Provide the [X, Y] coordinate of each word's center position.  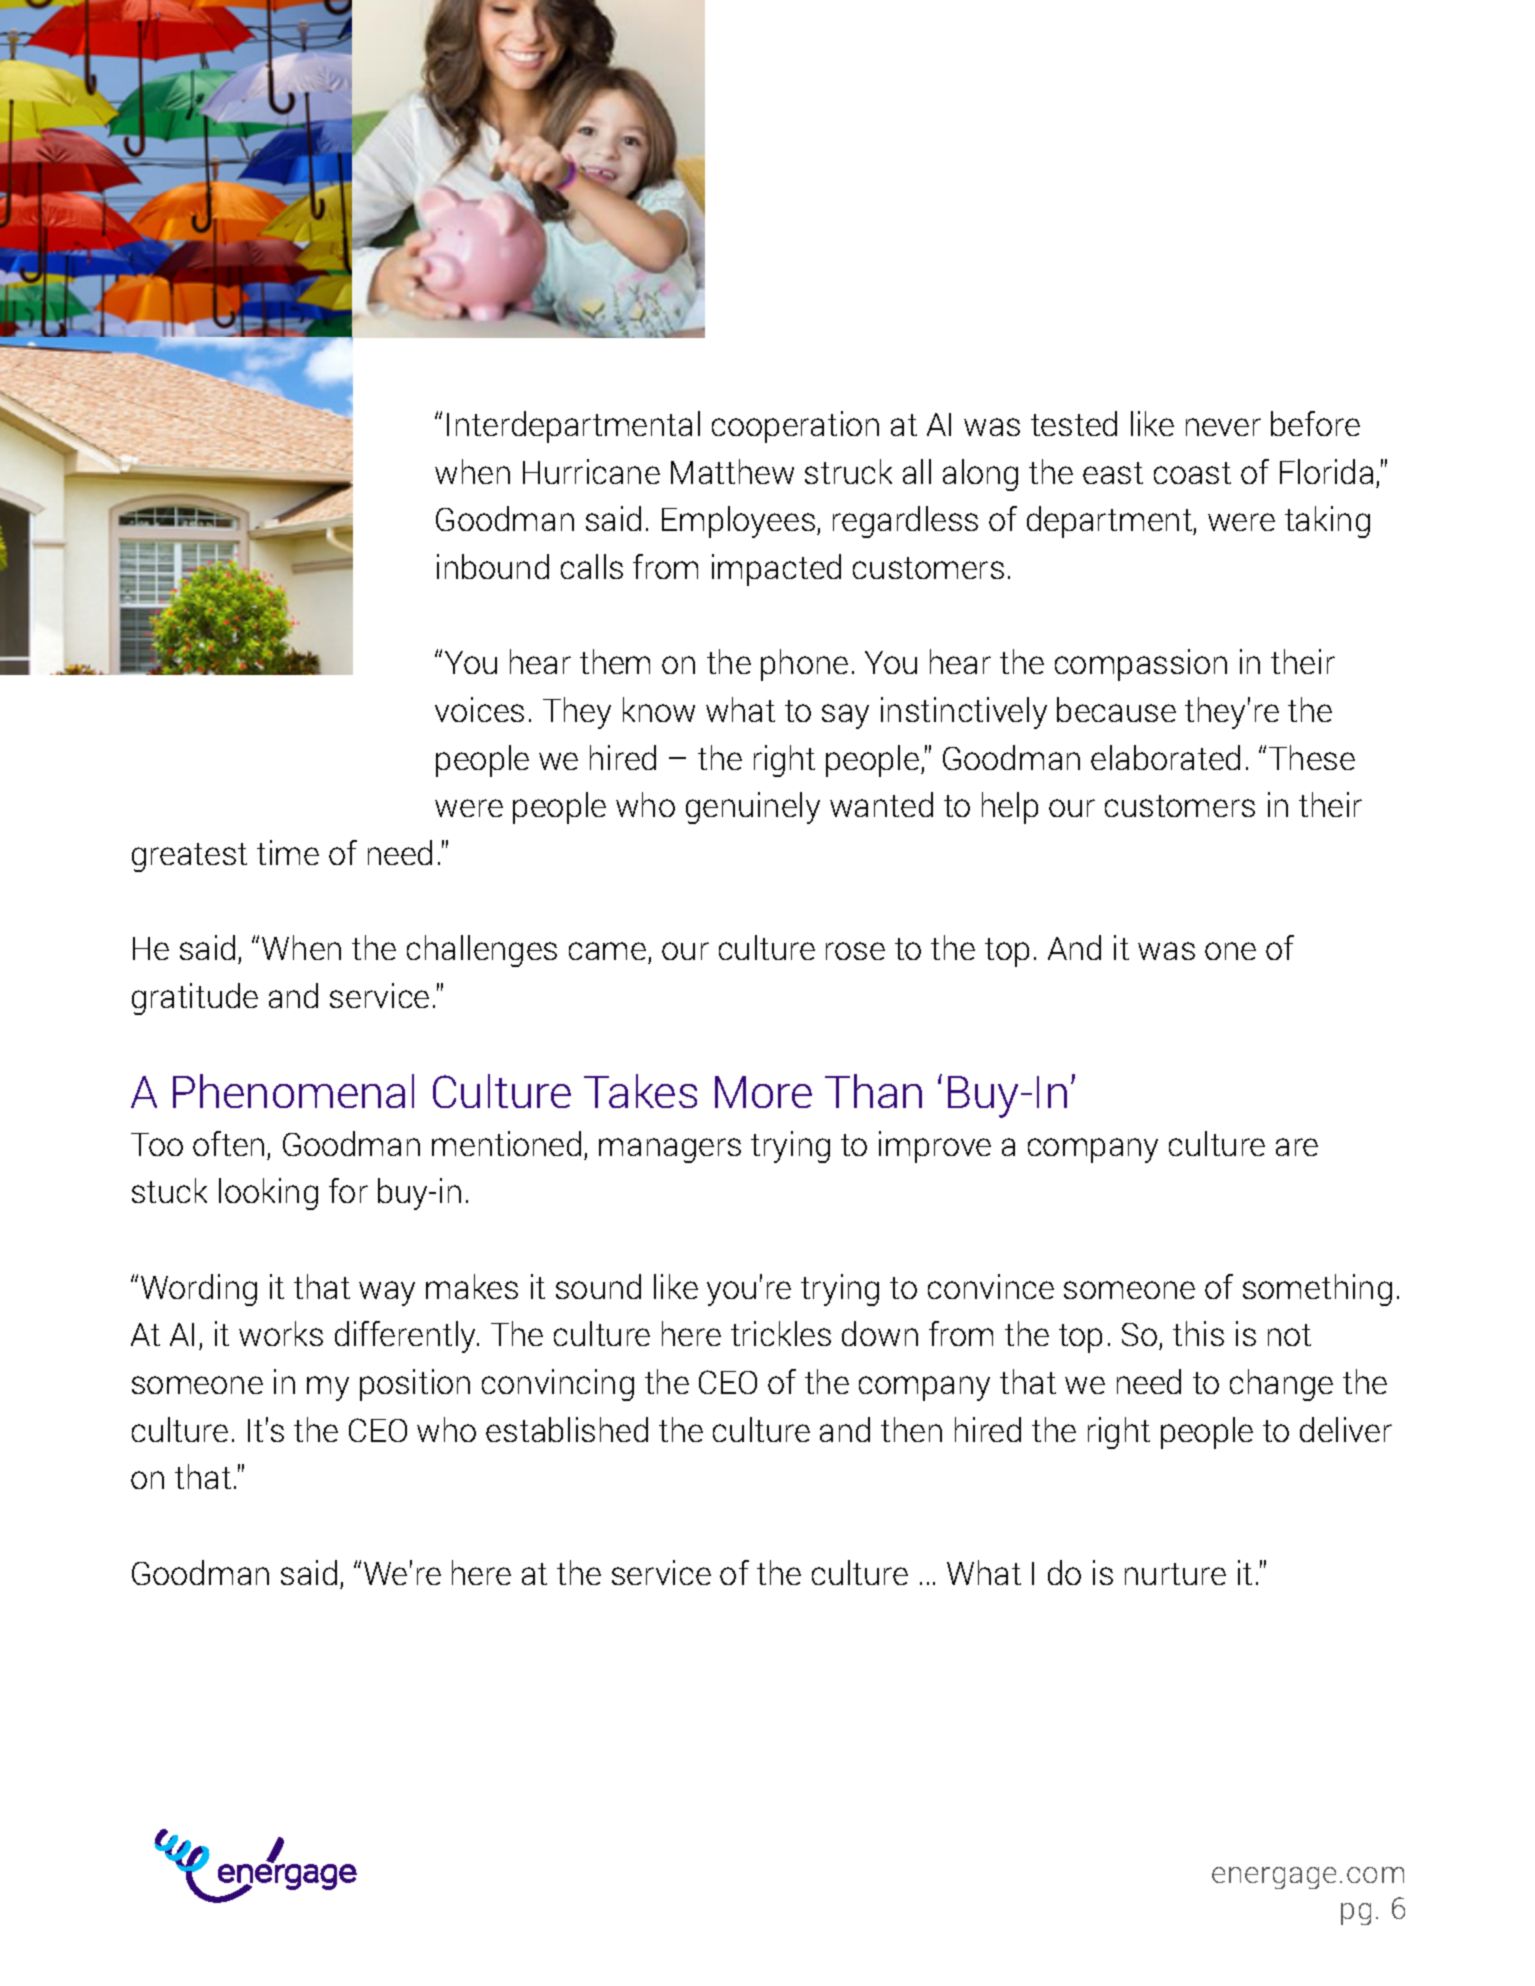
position [415, 1385]
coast [1192, 473]
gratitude [195, 999]
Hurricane [591, 471]
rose [855, 951]
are [1297, 1147]
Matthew [732, 471]
